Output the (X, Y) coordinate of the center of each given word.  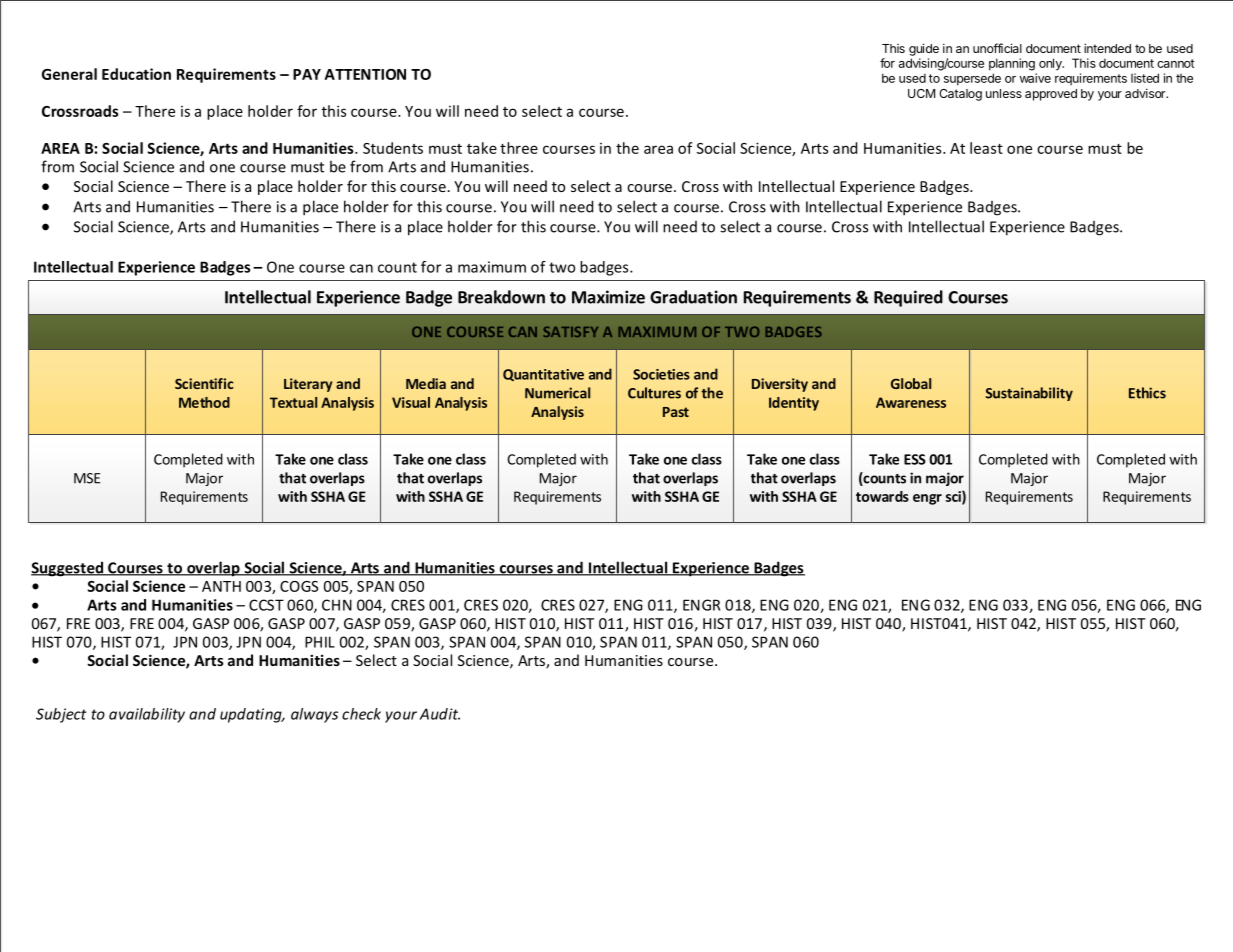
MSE (87, 478)
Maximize (608, 297)
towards (882, 496)
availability (147, 715)
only (1051, 64)
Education (136, 74)
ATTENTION (365, 74)
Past (676, 412)
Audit (439, 714)
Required (908, 298)
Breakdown (501, 297)
